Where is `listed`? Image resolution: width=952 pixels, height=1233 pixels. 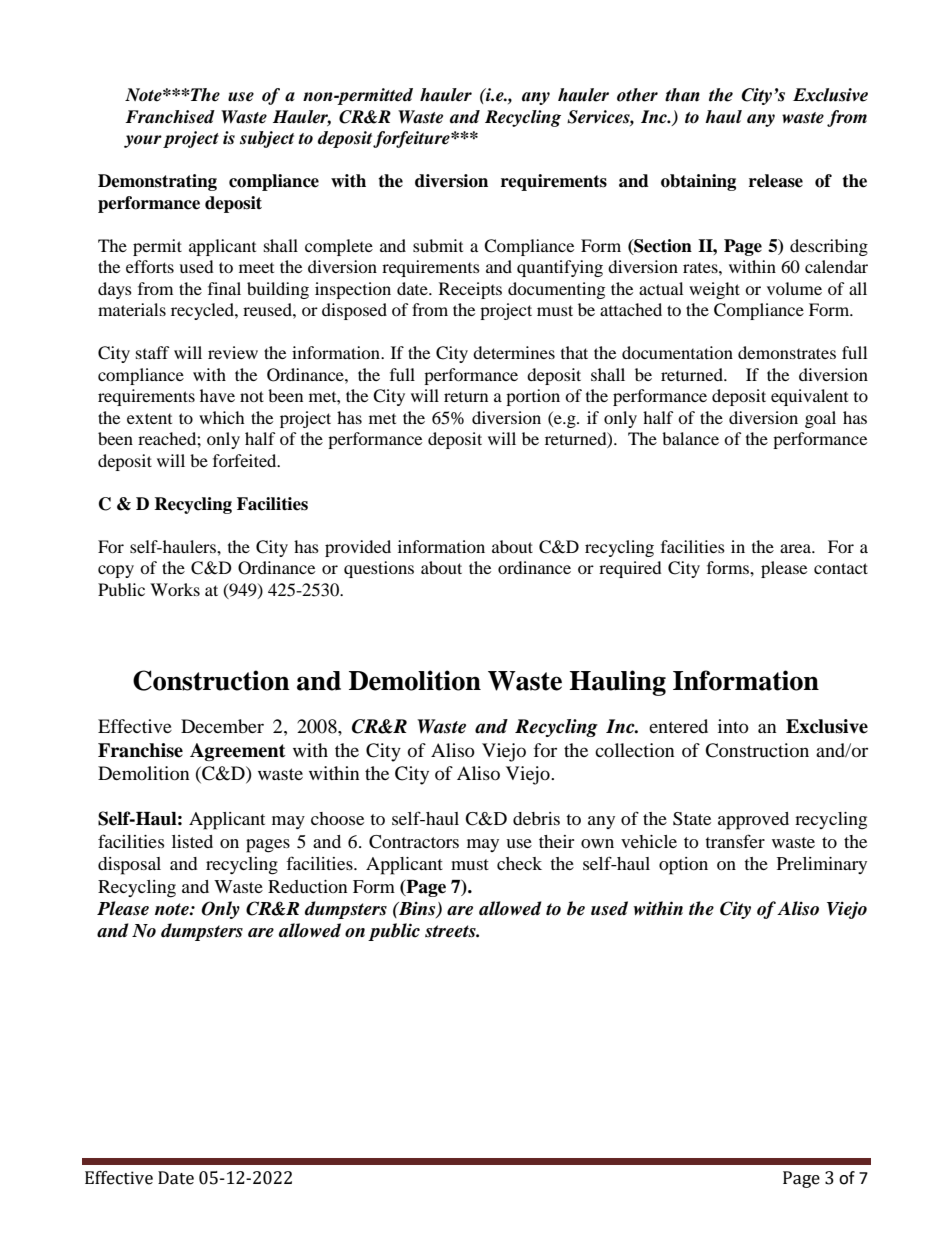 listed is located at coordinates (192, 841).
